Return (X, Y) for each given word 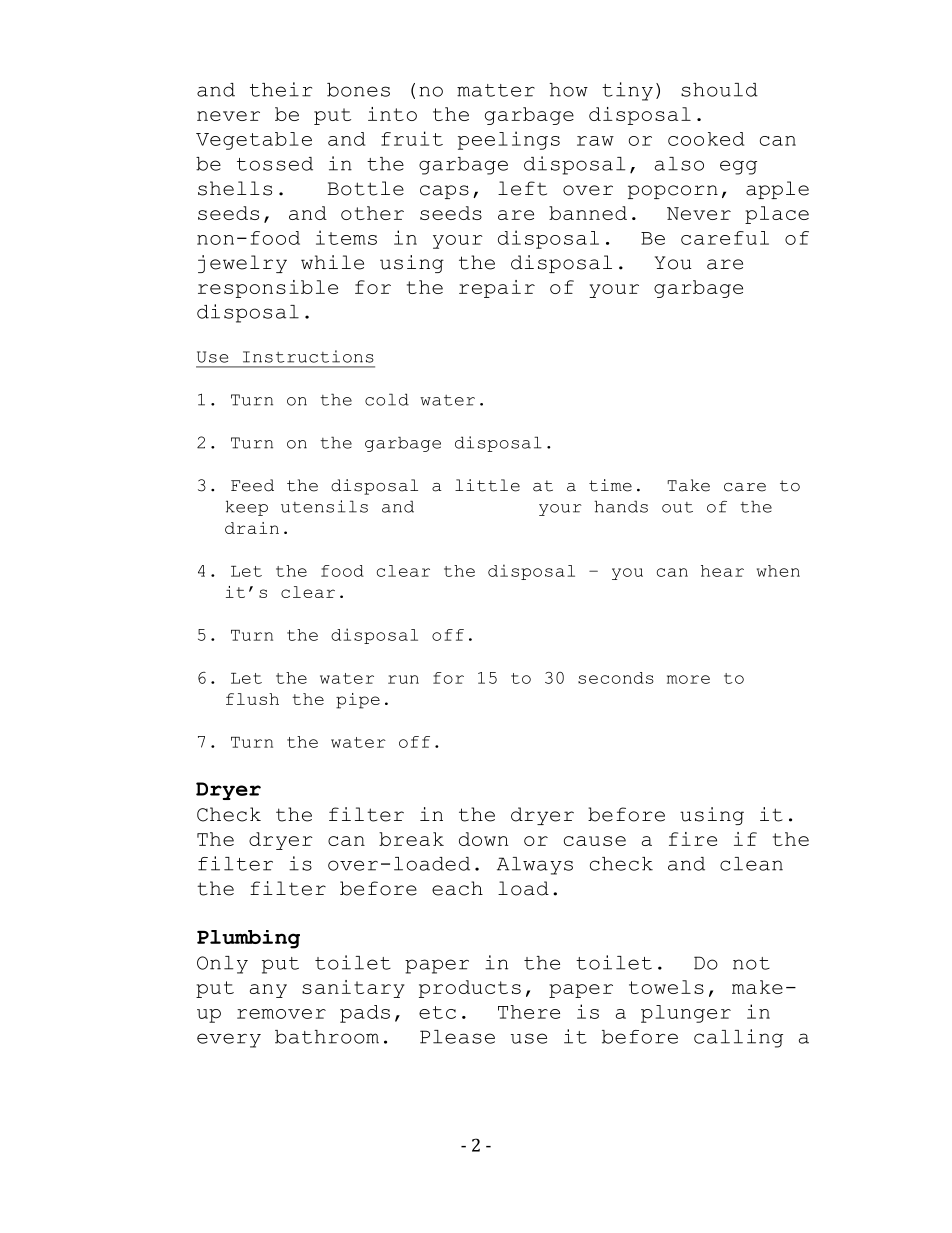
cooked (706, 139)
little (487, 485)
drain (252, 528)
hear (722, 571)
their (281, 89)
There (529, 1012)
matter (496, 90)
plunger (686, 1014)
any (268, 991)
